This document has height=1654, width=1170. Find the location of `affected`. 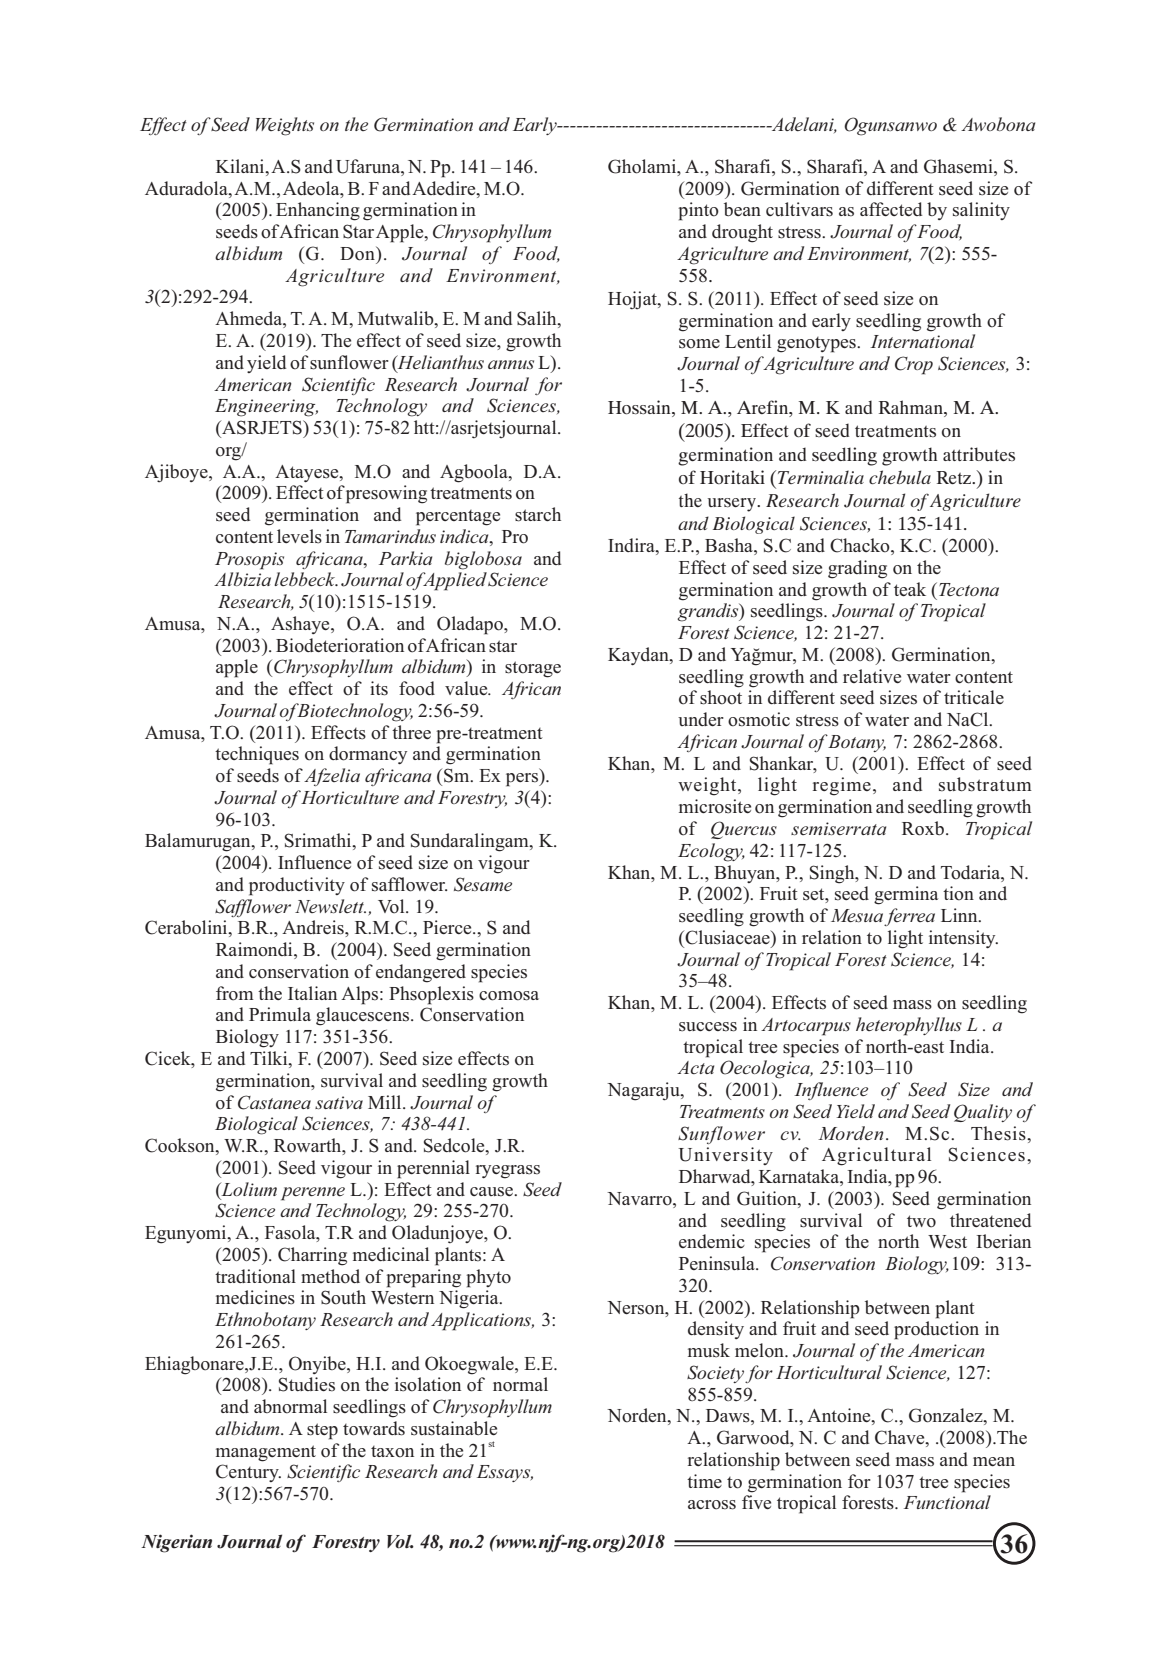

affected is located at coordinates (891, 209).
